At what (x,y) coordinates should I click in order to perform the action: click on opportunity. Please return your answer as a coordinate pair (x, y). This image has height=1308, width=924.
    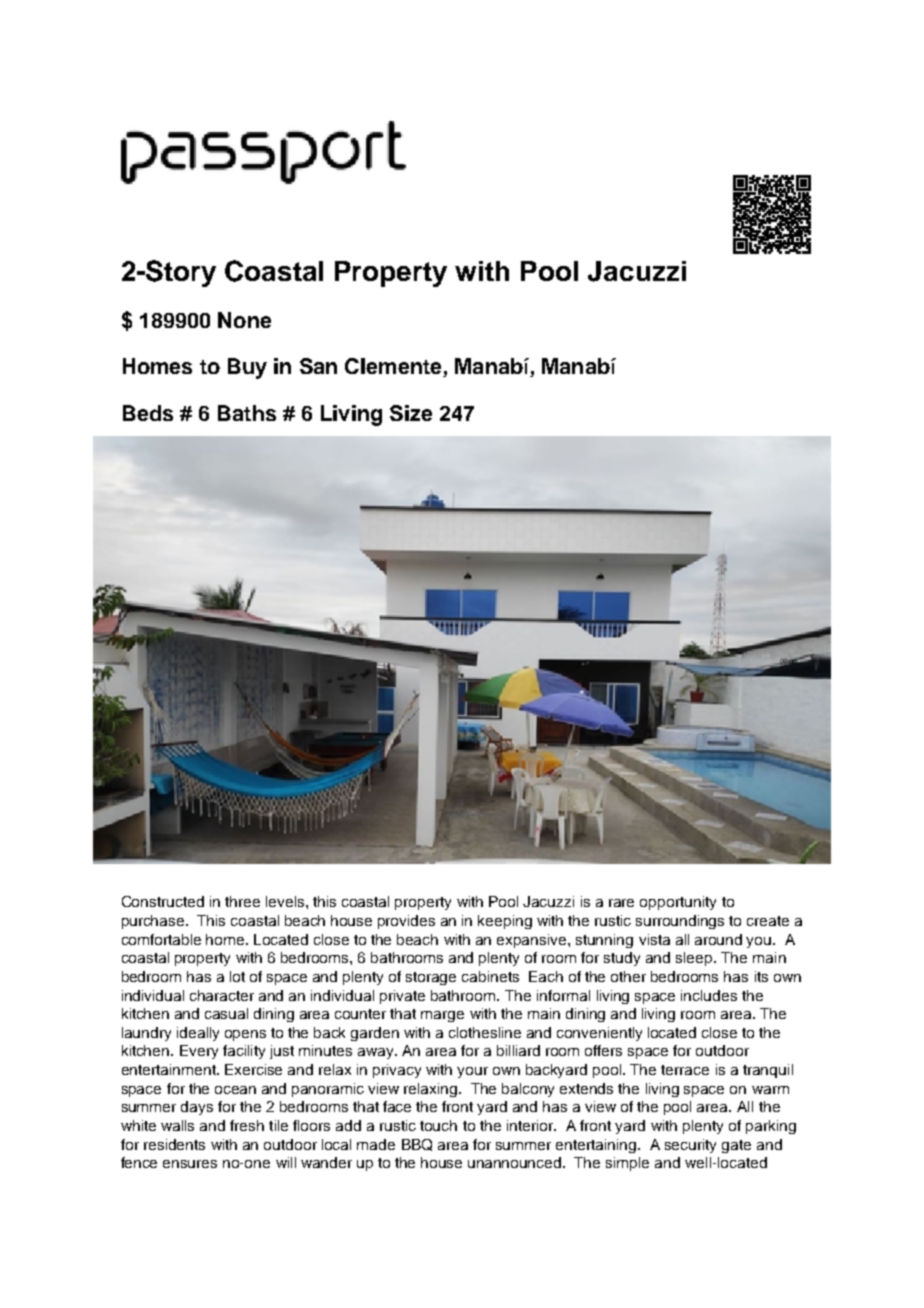
    Looking at the image, I should click on (678, 903).
